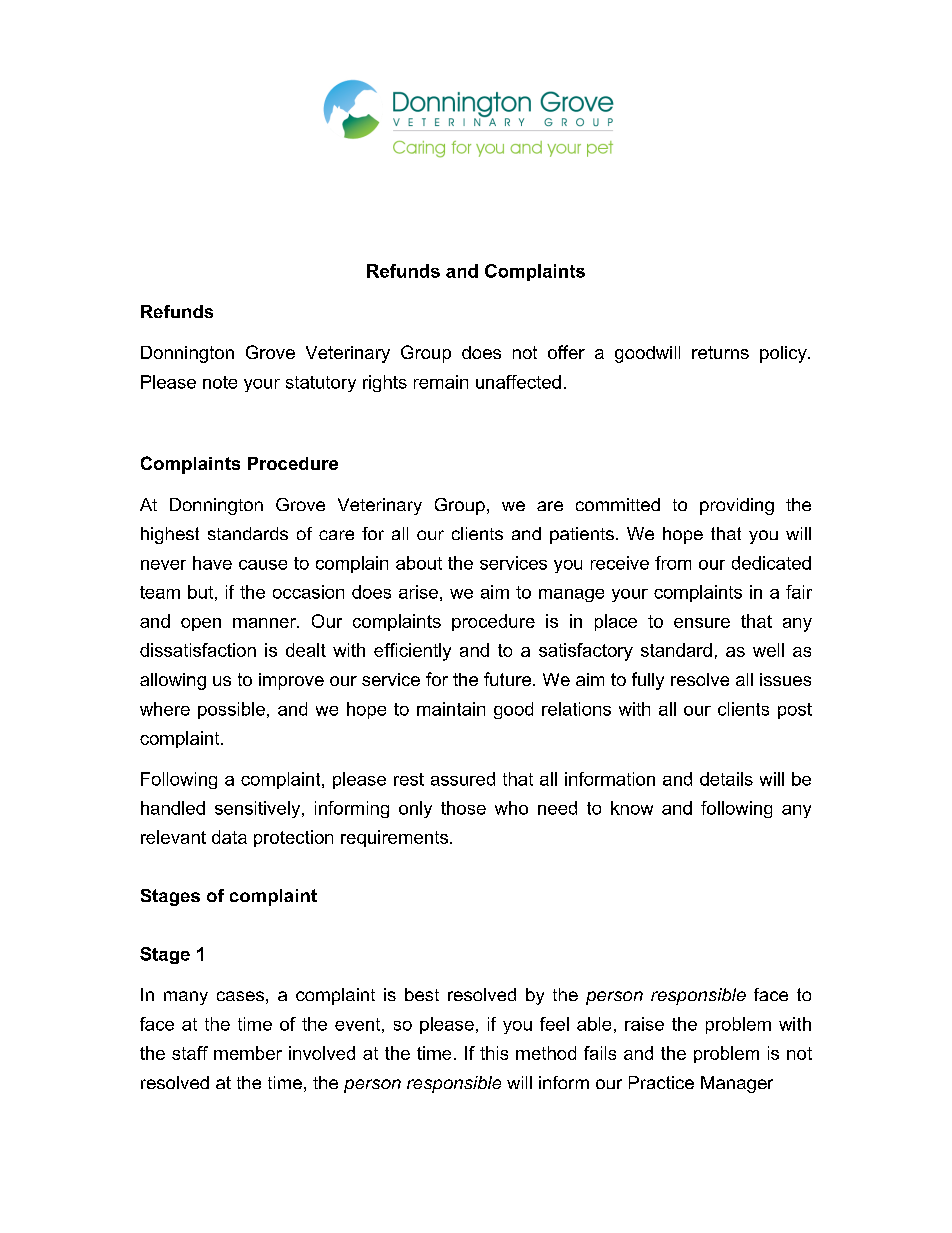 This page has width=952, height=1233. What do you see at coordinates (441, 382) in the page?
I see `remain` at bounding box center [441, 382].
